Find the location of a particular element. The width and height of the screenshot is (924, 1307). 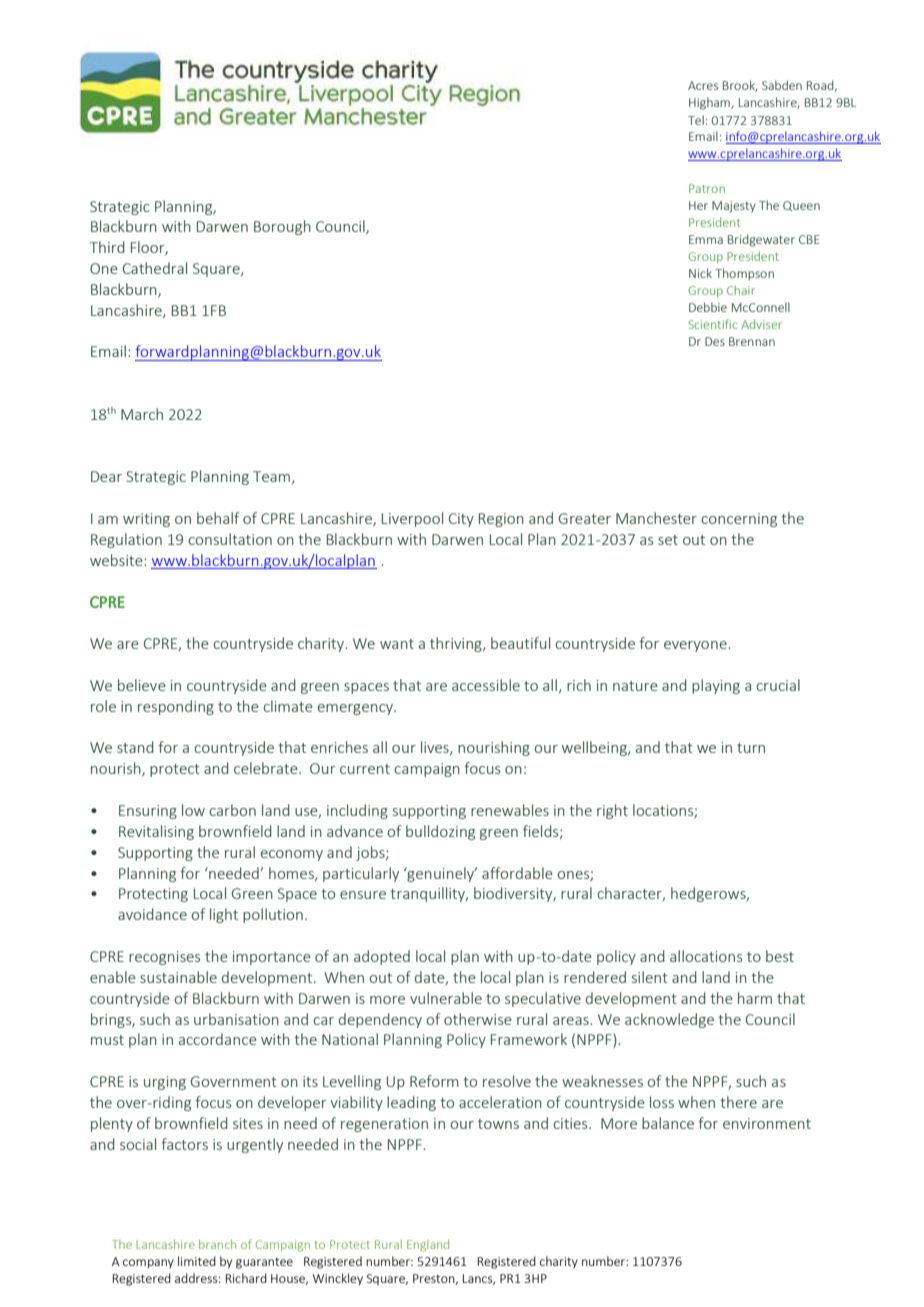

low is located at coordinates (193, 810).
